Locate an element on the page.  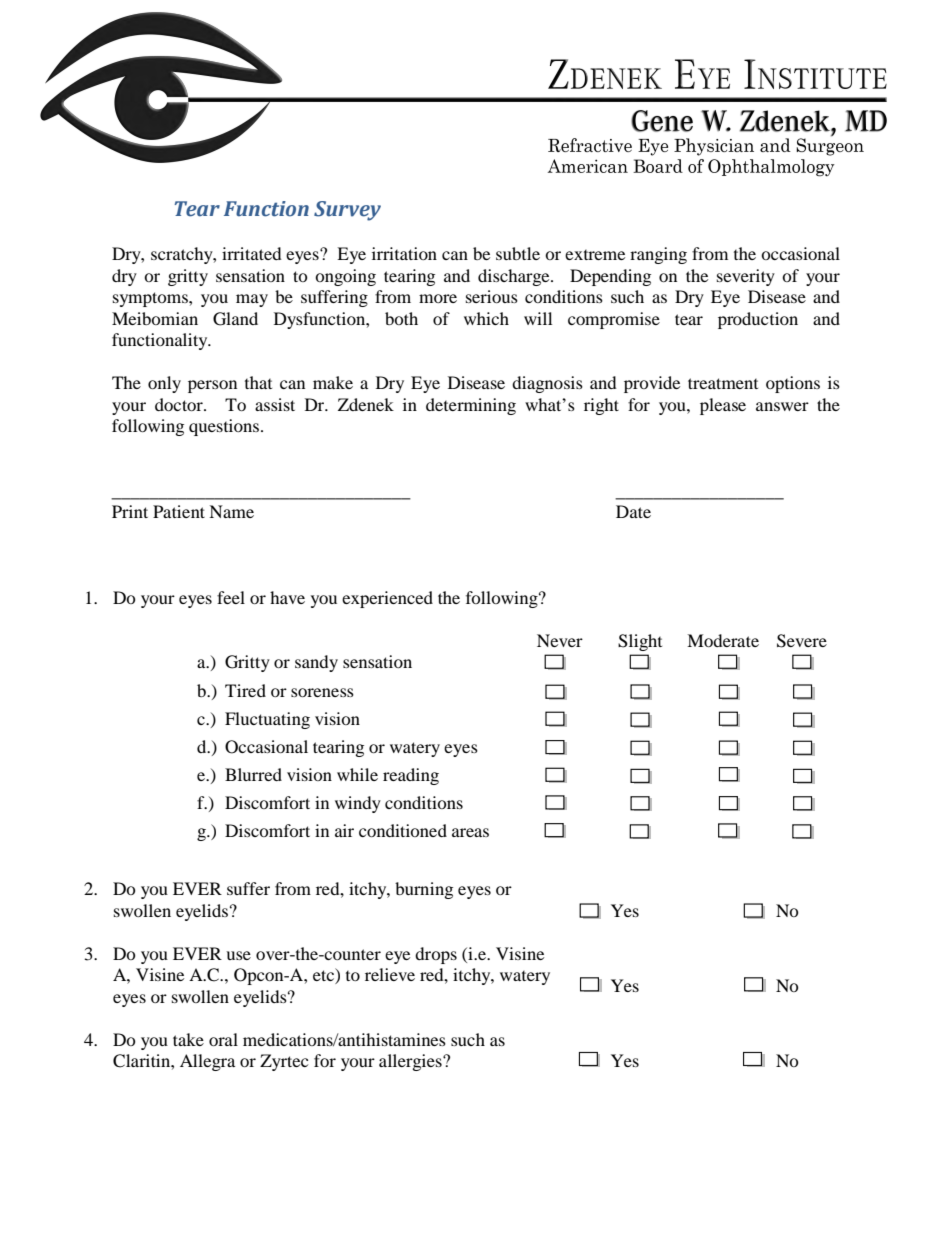
oral is located at coordinates (223, 1039).
